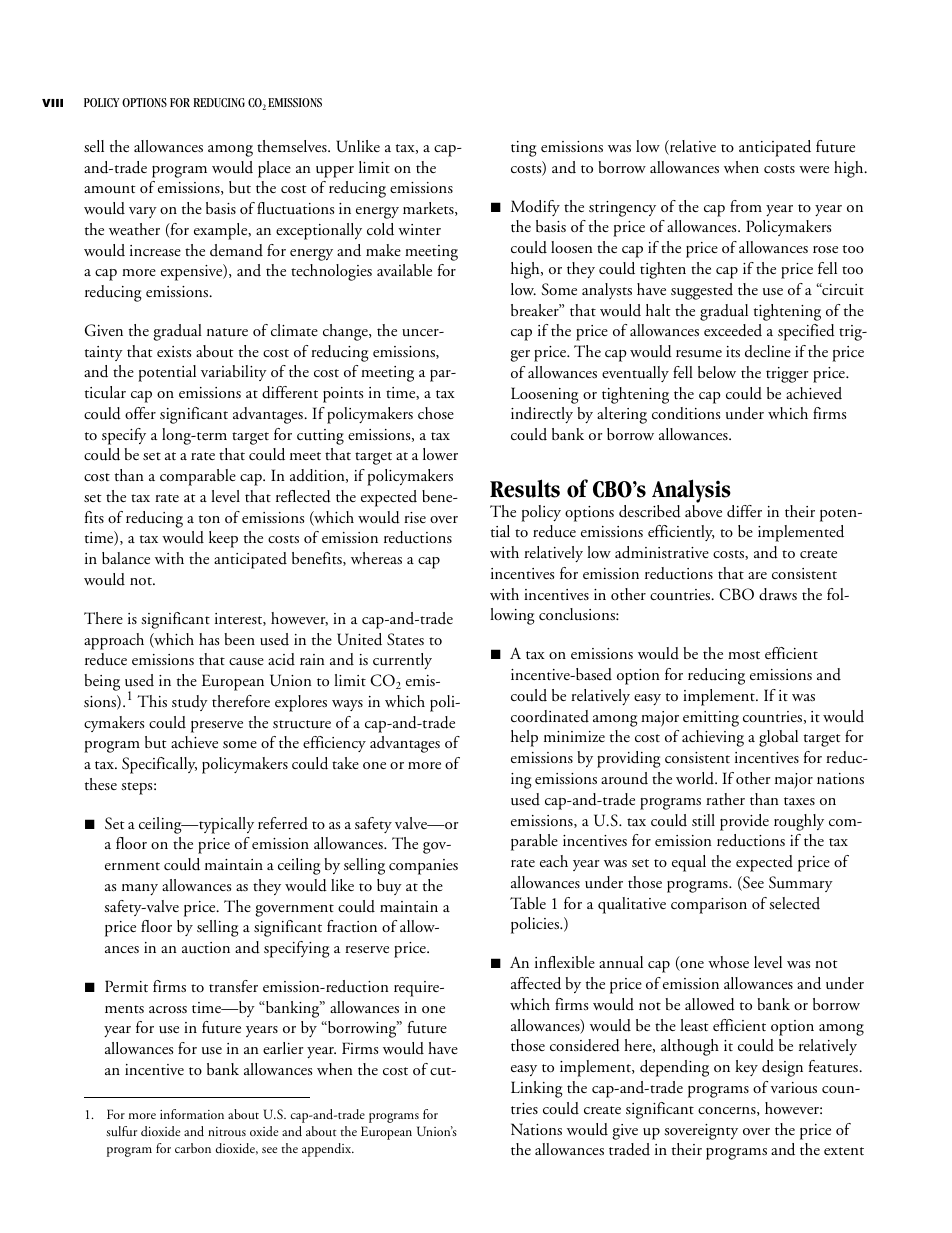 Image resolution: width=952 pixels, height=1233 pixels. I want to click on Linking, so click(537, 1089).
